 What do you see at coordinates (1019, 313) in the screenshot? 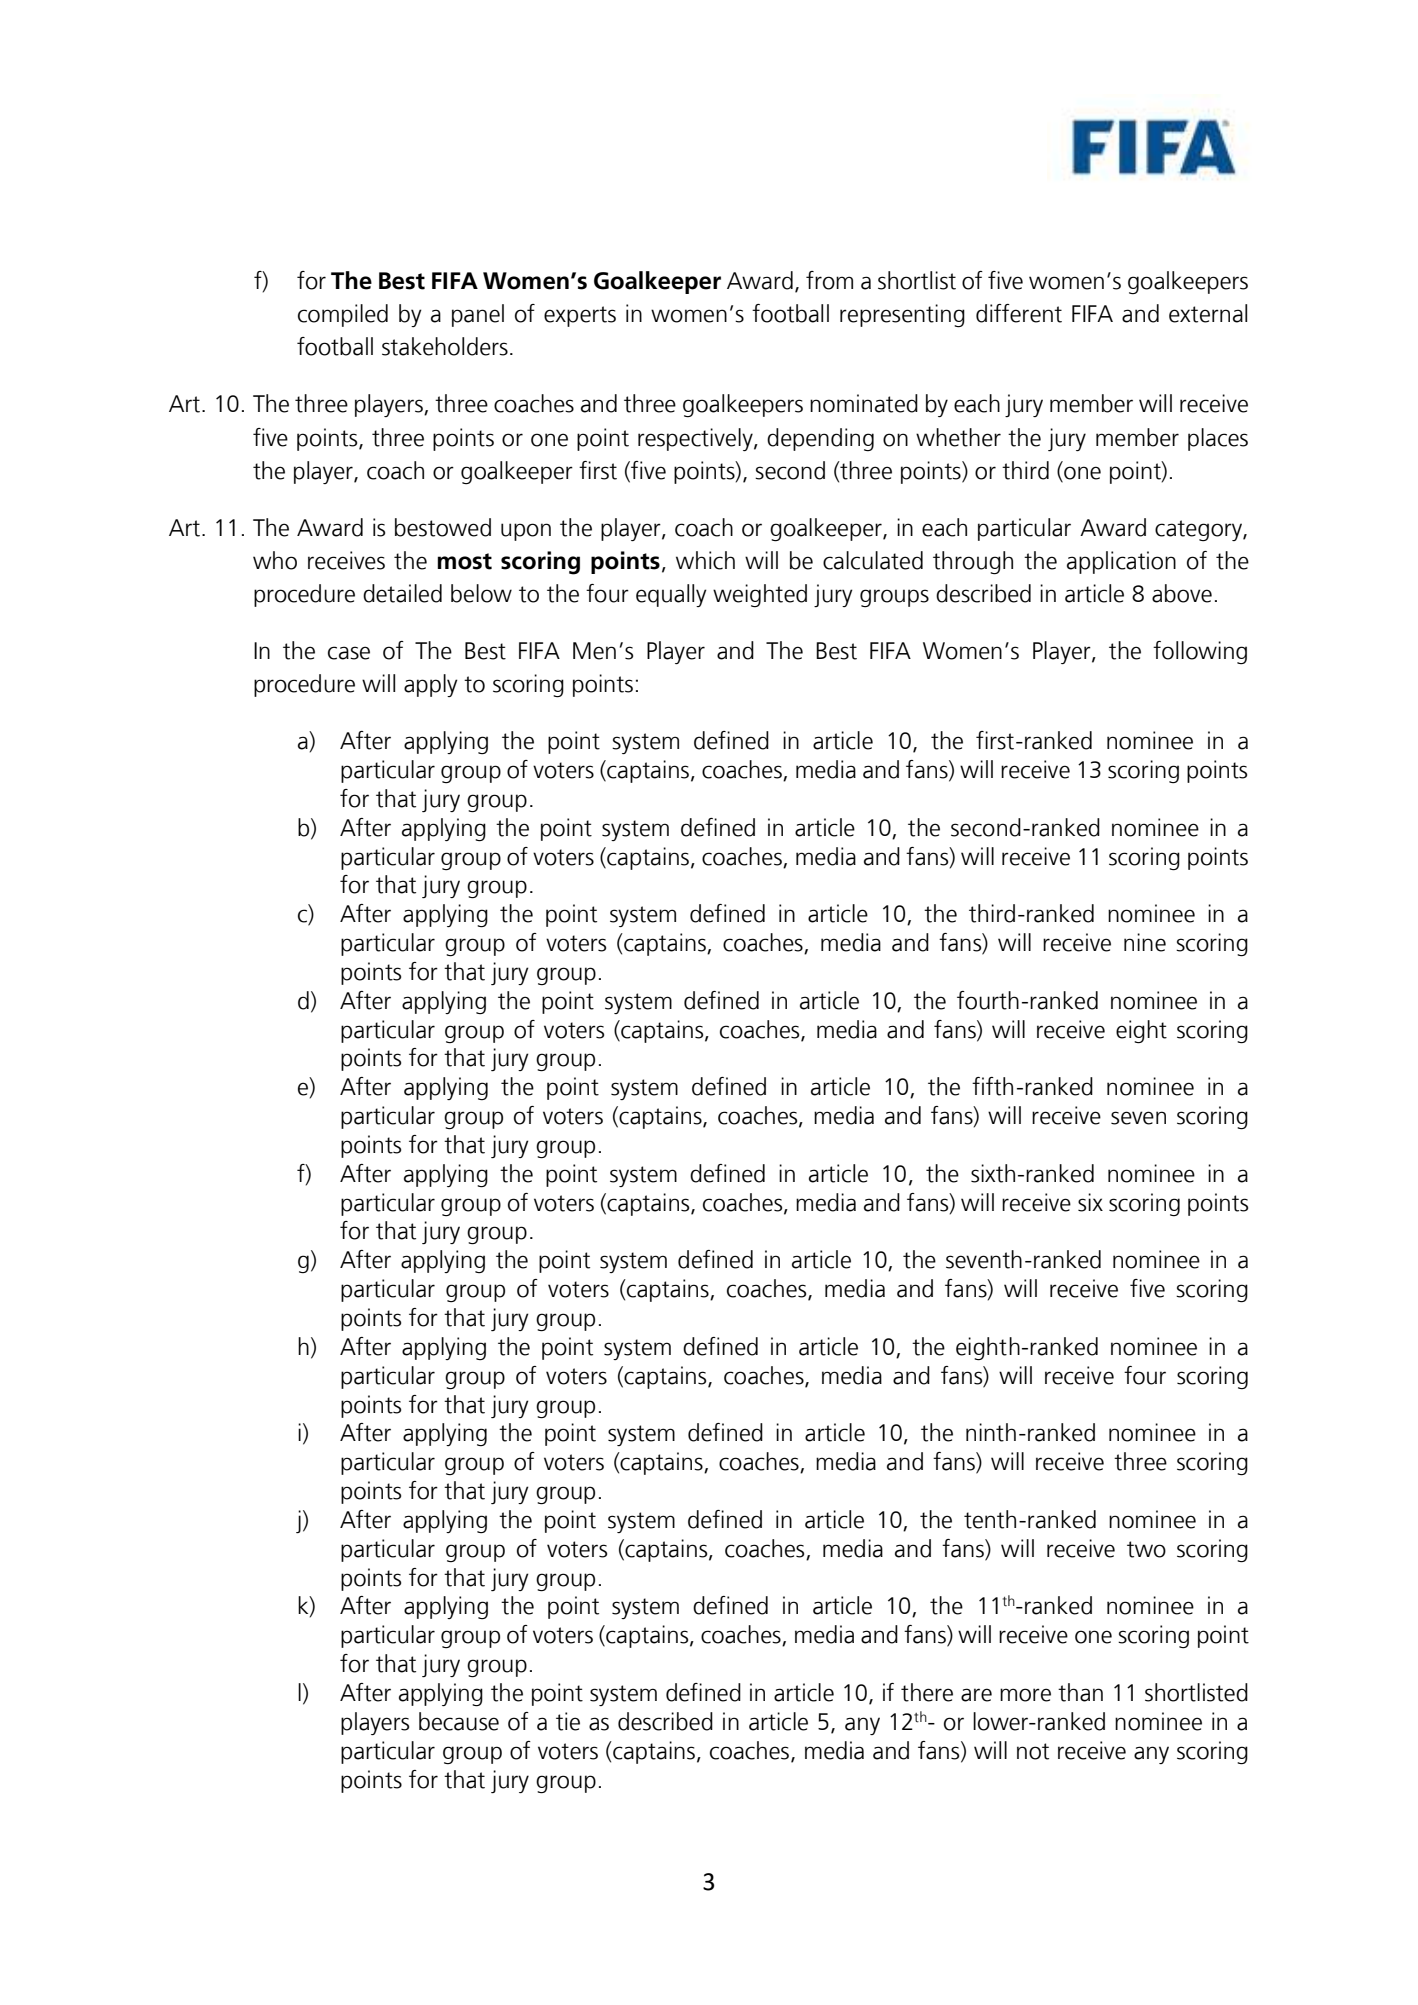
I see `different` at bounding box center [1019, 313].
